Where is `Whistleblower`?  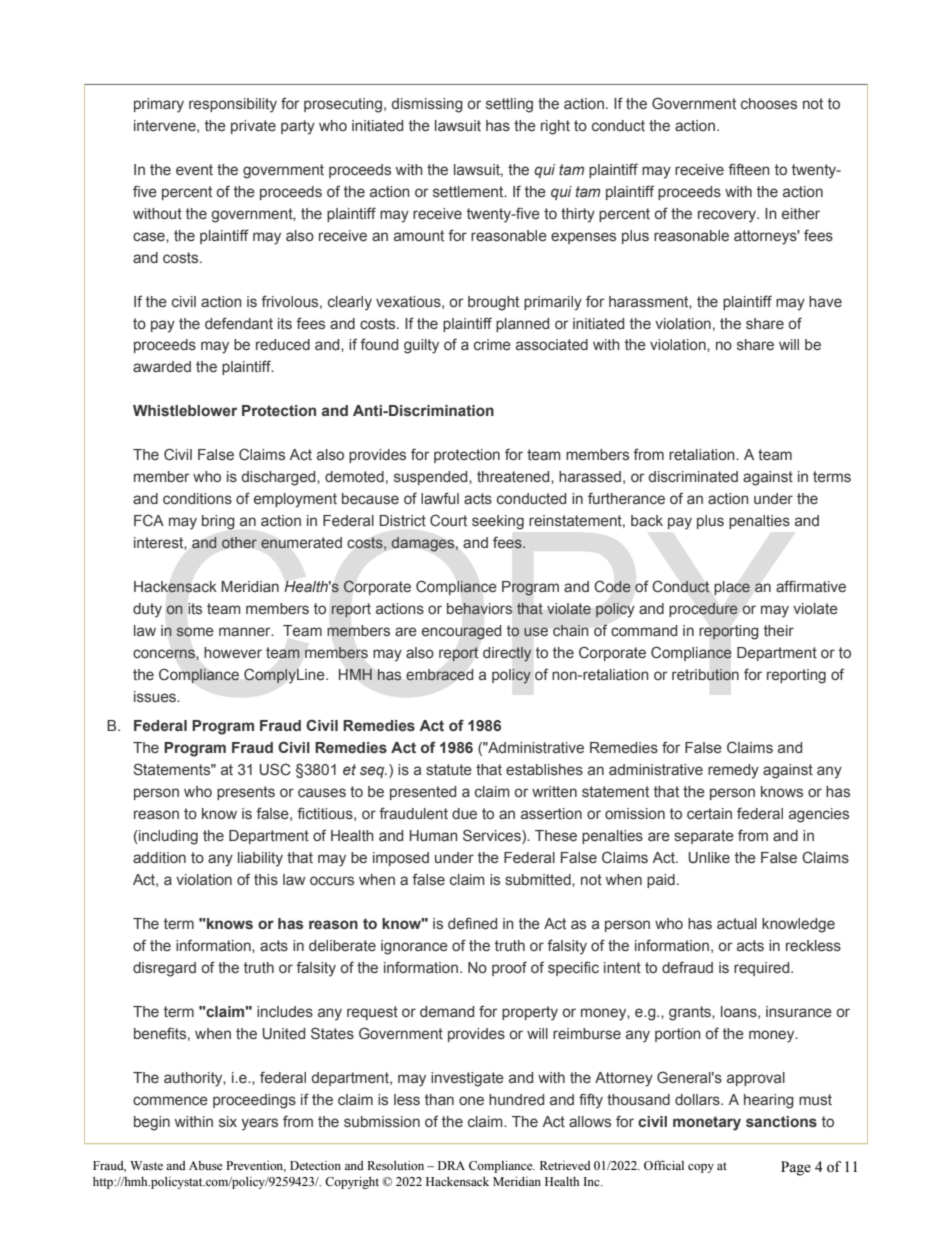 Whistleblower is located at coordinates (185, 410).
